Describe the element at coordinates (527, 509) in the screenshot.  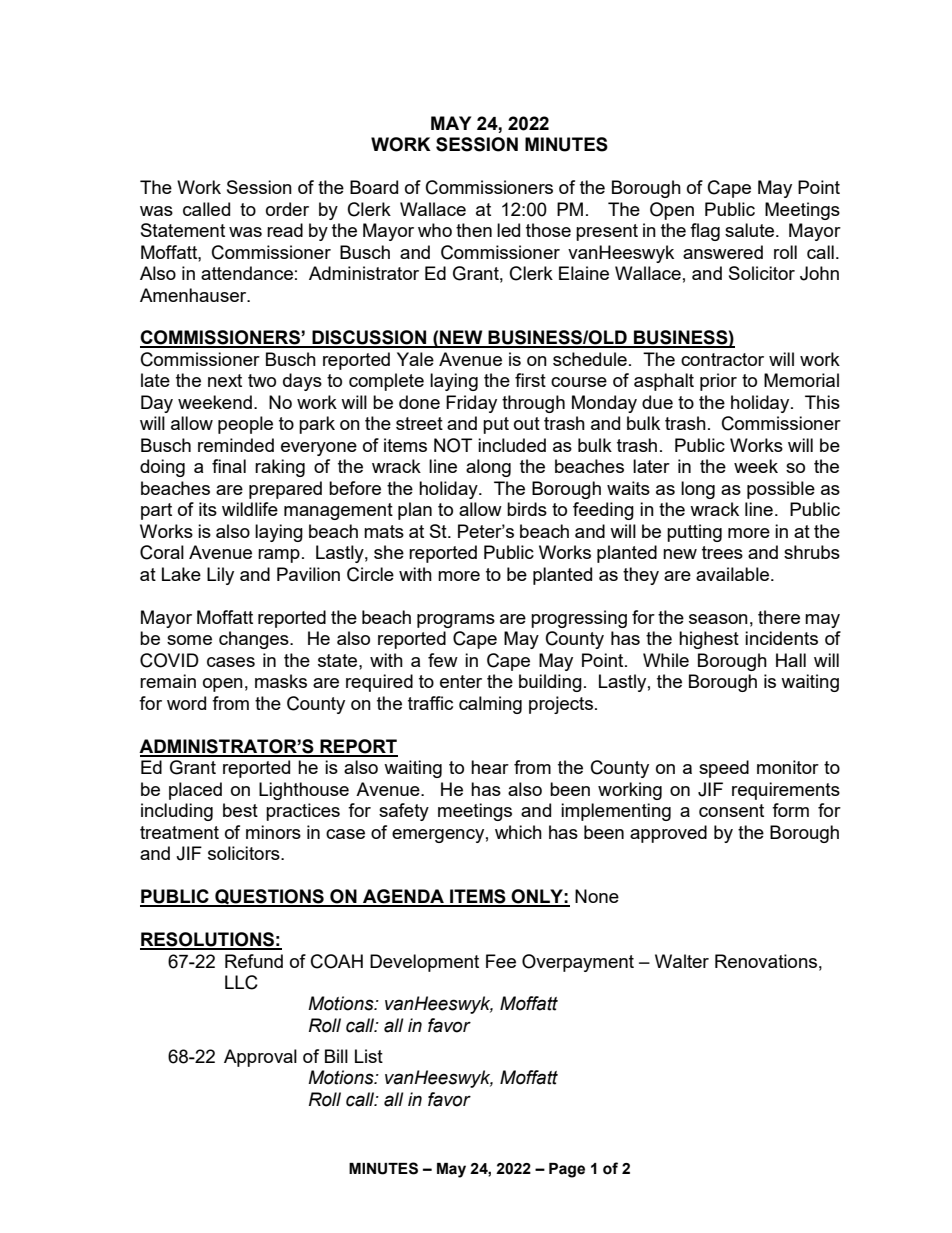
I see `birds` at that location.
